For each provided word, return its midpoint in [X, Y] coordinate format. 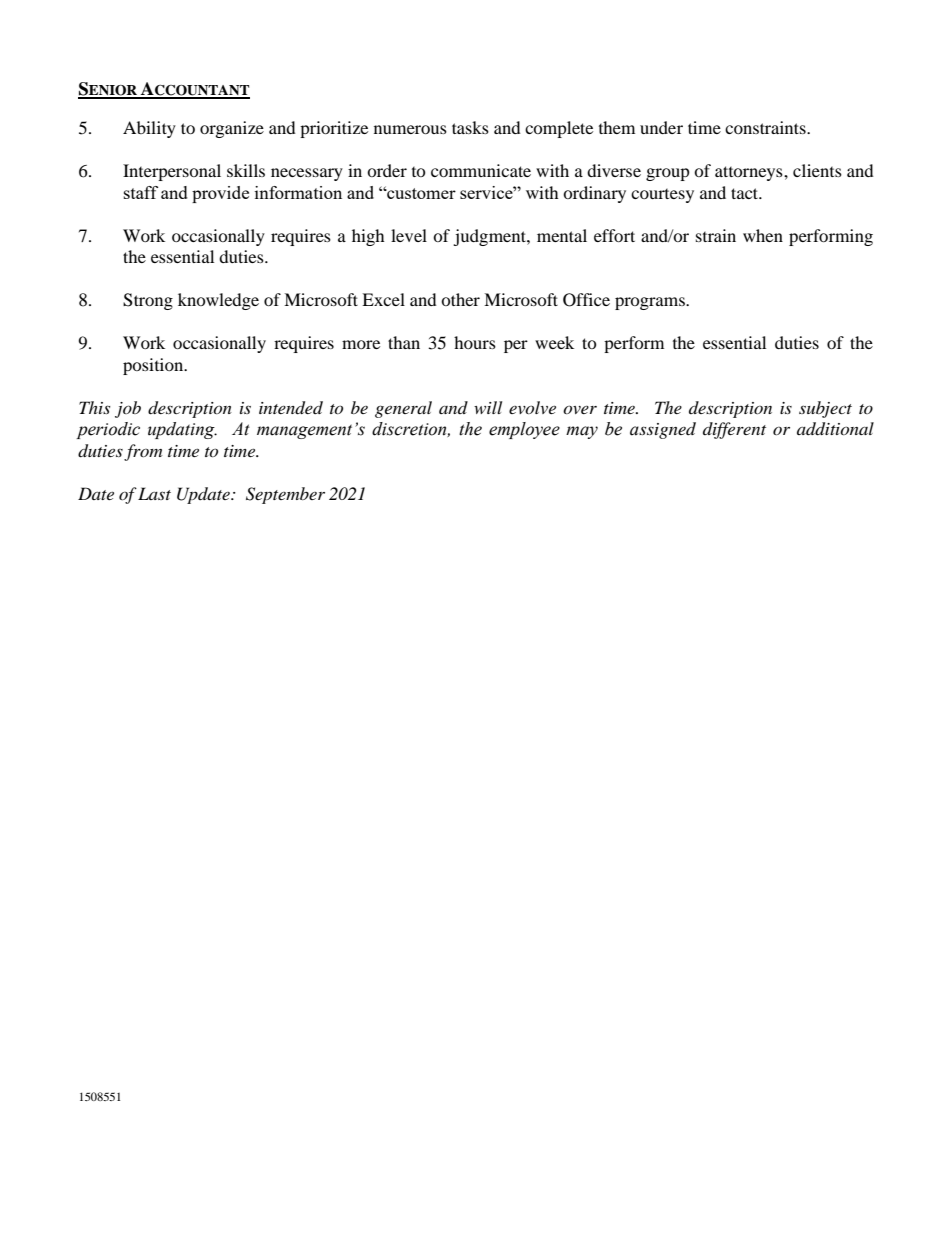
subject [825, 409]
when [763, 235]
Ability [149, 129]
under [661, 127]
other [460, 299]
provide [220, 194]
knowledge [218, 301]
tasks [470, 127]
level [409, 235]
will [488, 407]
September [285, 495]
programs [651, 303]
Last [154, 493]
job [128, 409]
